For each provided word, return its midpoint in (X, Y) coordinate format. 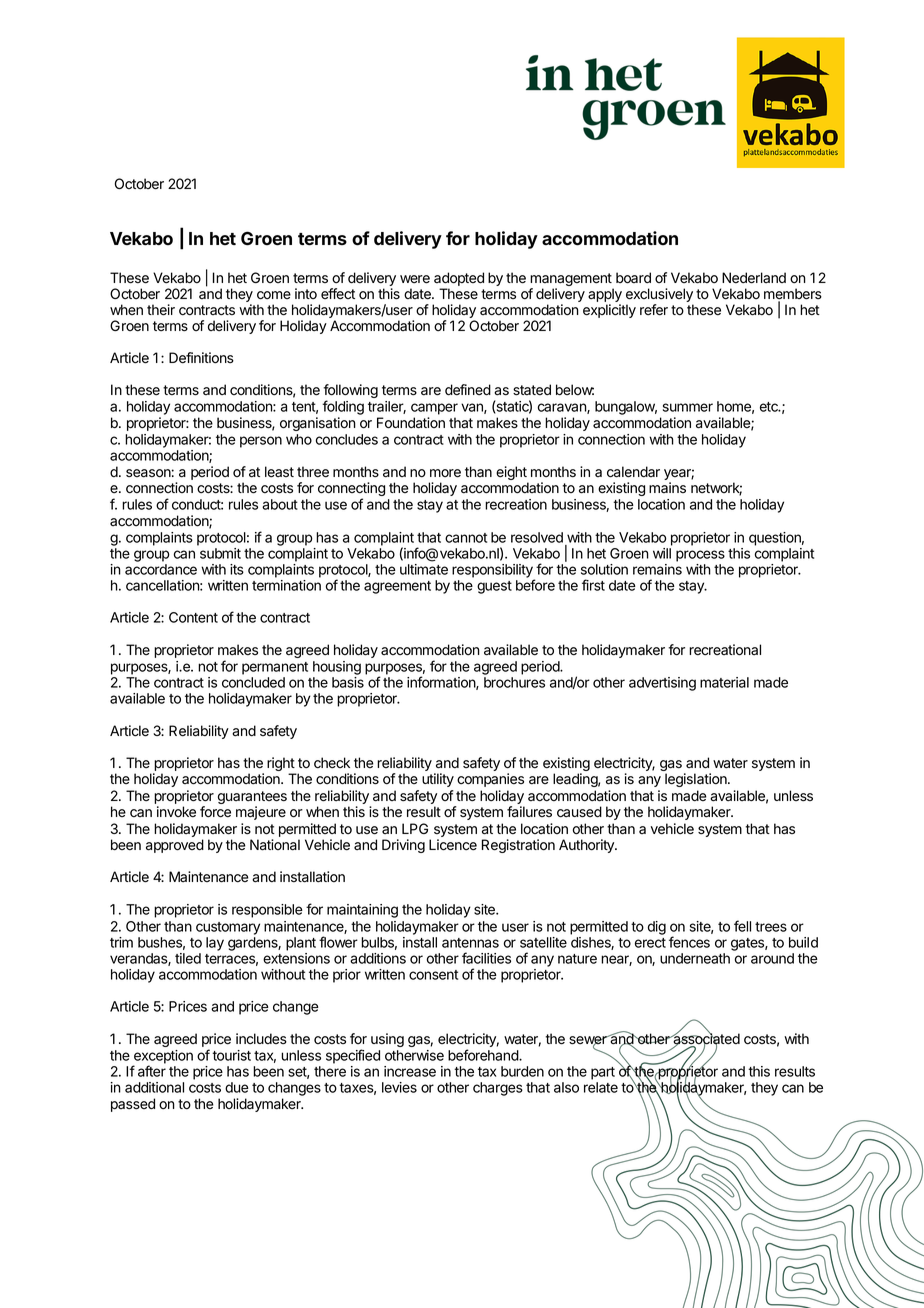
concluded (253, 682)
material (724, 682)
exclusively (659, 296)
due (237, 1087)
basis (348, 682)
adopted (459, 279)
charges (498, 1089)
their (161, 310)
